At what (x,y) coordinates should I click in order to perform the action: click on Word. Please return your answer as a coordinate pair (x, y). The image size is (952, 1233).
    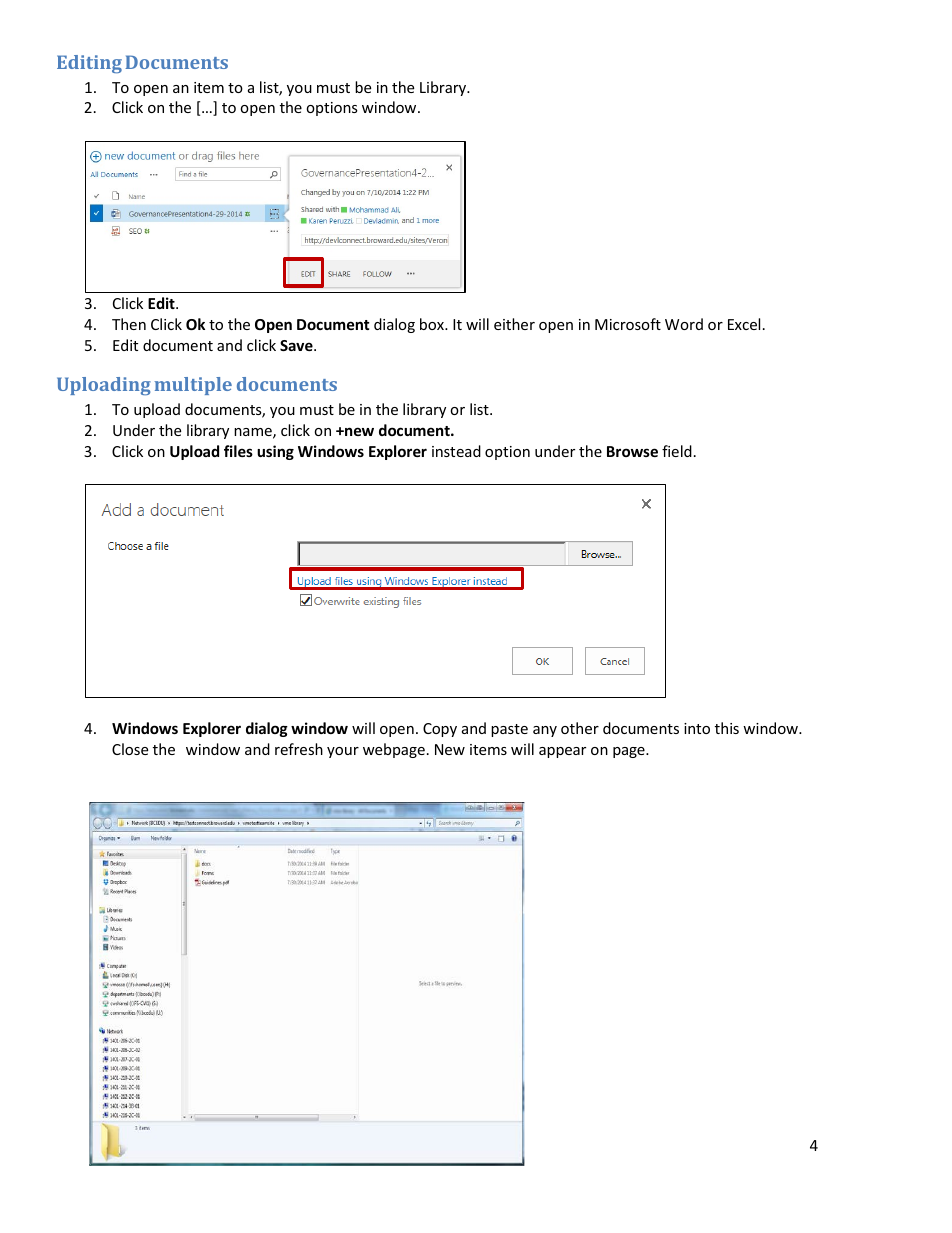
    Looking at the image, I should click on (684, 324).
